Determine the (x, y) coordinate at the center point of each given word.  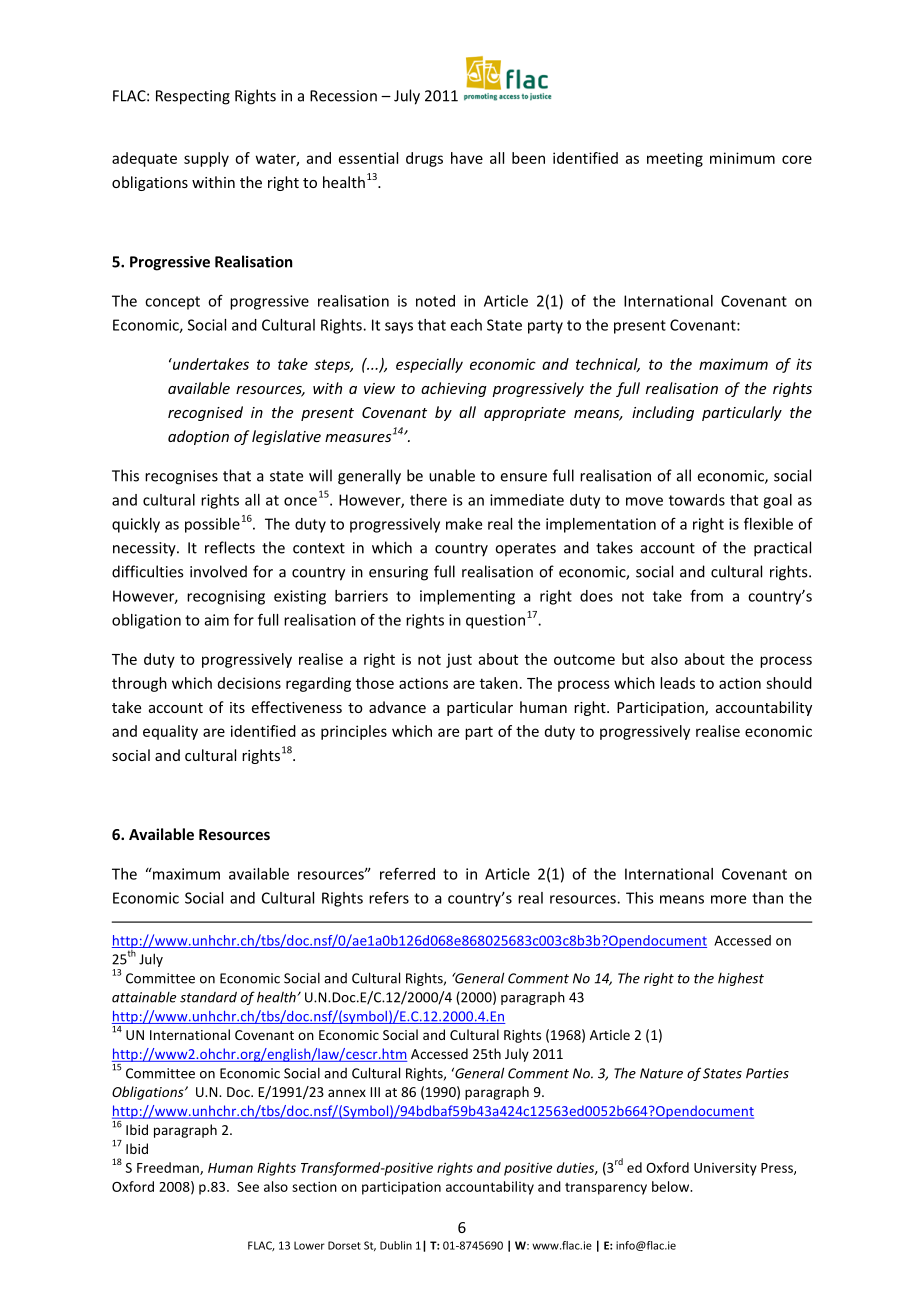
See (248, 1187)
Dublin (396, 1245)
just (459, 660)
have (467, 158)
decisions (249, 683)
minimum (742, 158)
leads (677, 683)
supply (206, 159)
